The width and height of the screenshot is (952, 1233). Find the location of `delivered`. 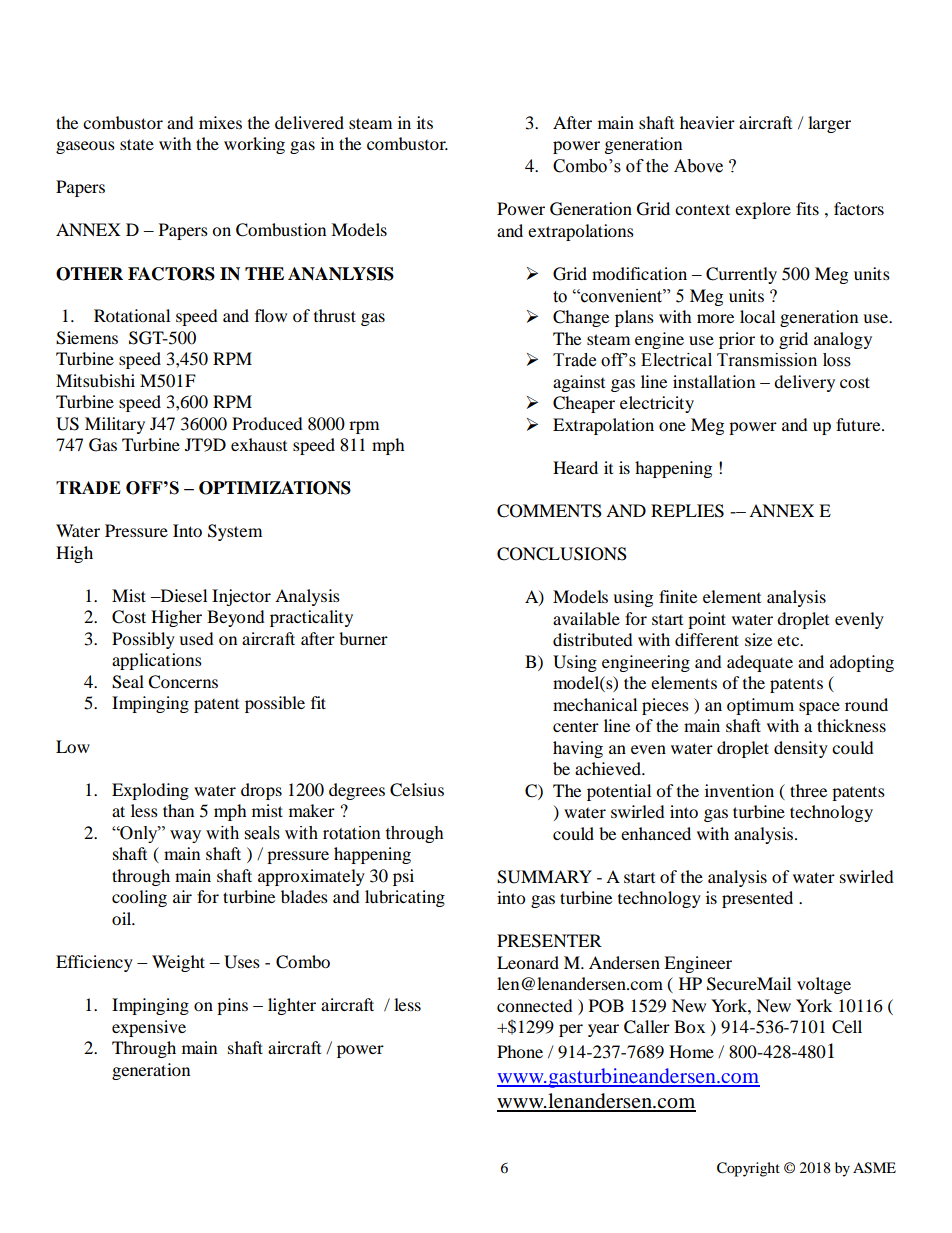

delivered is located at coordinates (309, 122).
